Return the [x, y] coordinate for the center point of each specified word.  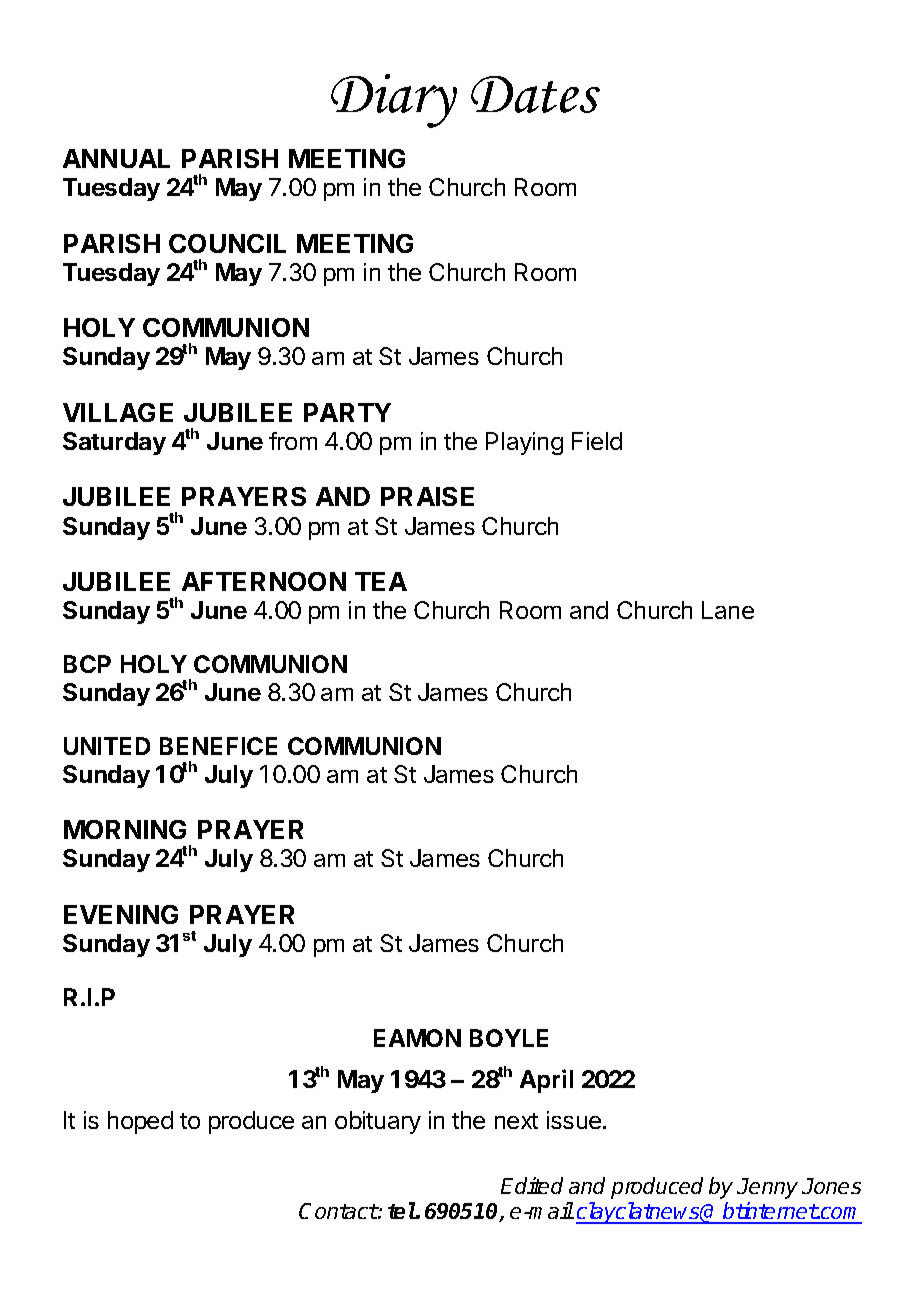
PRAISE [427, 496]
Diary [394, 101]
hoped [140, 1122]
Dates [535, 94]
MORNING [125, 829]
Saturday [114, 443]
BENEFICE [218, 746]
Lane [728, 610]
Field [597, 441]
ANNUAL [116, 158]
